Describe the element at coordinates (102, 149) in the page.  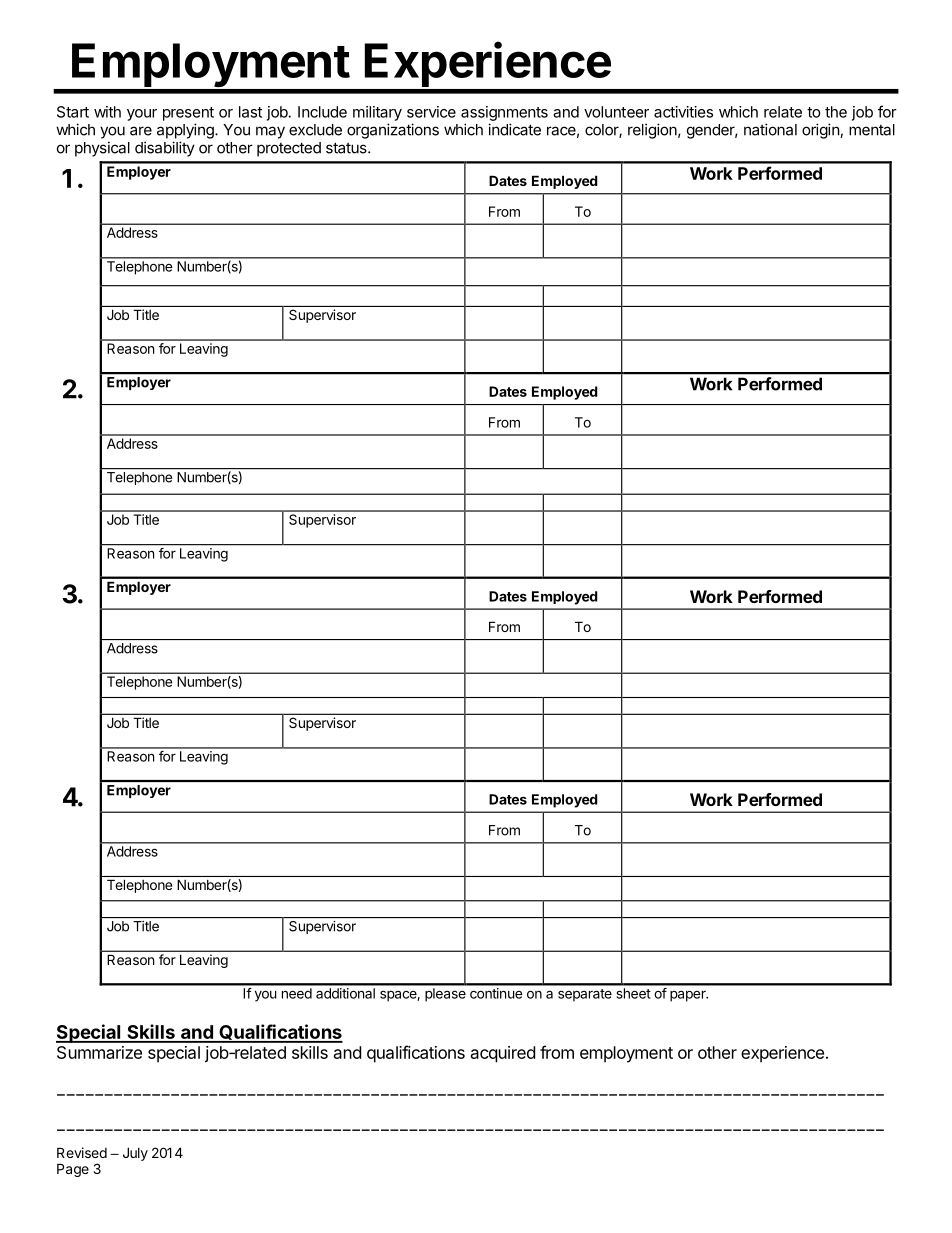
I see `physical` at that location.
